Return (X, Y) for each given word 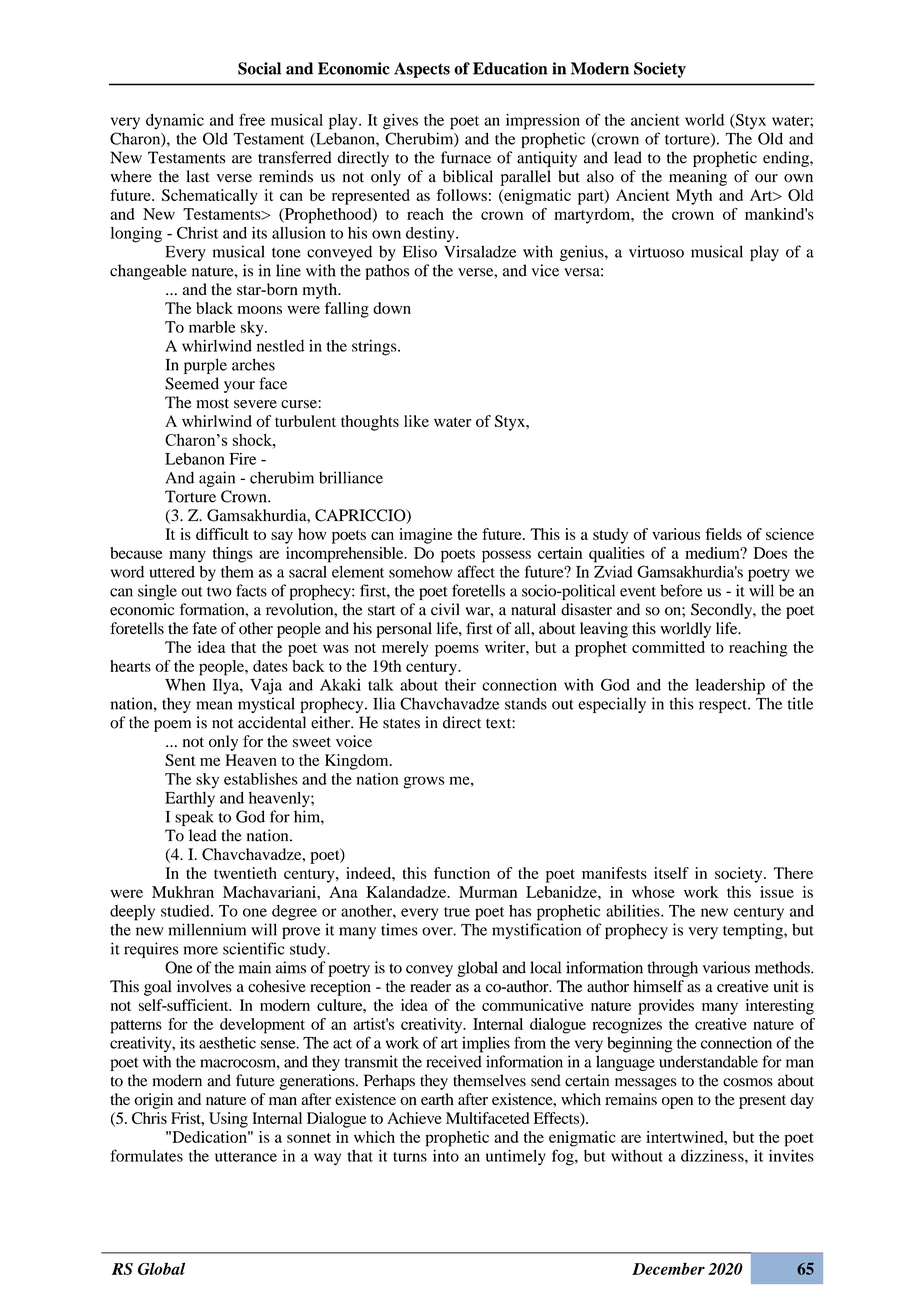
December (668, 1268)
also (600, 176)
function (462, 873)
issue (777, 892)
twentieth (245, 873)
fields (724, 534)
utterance (246, 1157)
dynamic (175, 122)
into (446, 1156)
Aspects (422, 70)
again (217, 479)
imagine (425, 536)
